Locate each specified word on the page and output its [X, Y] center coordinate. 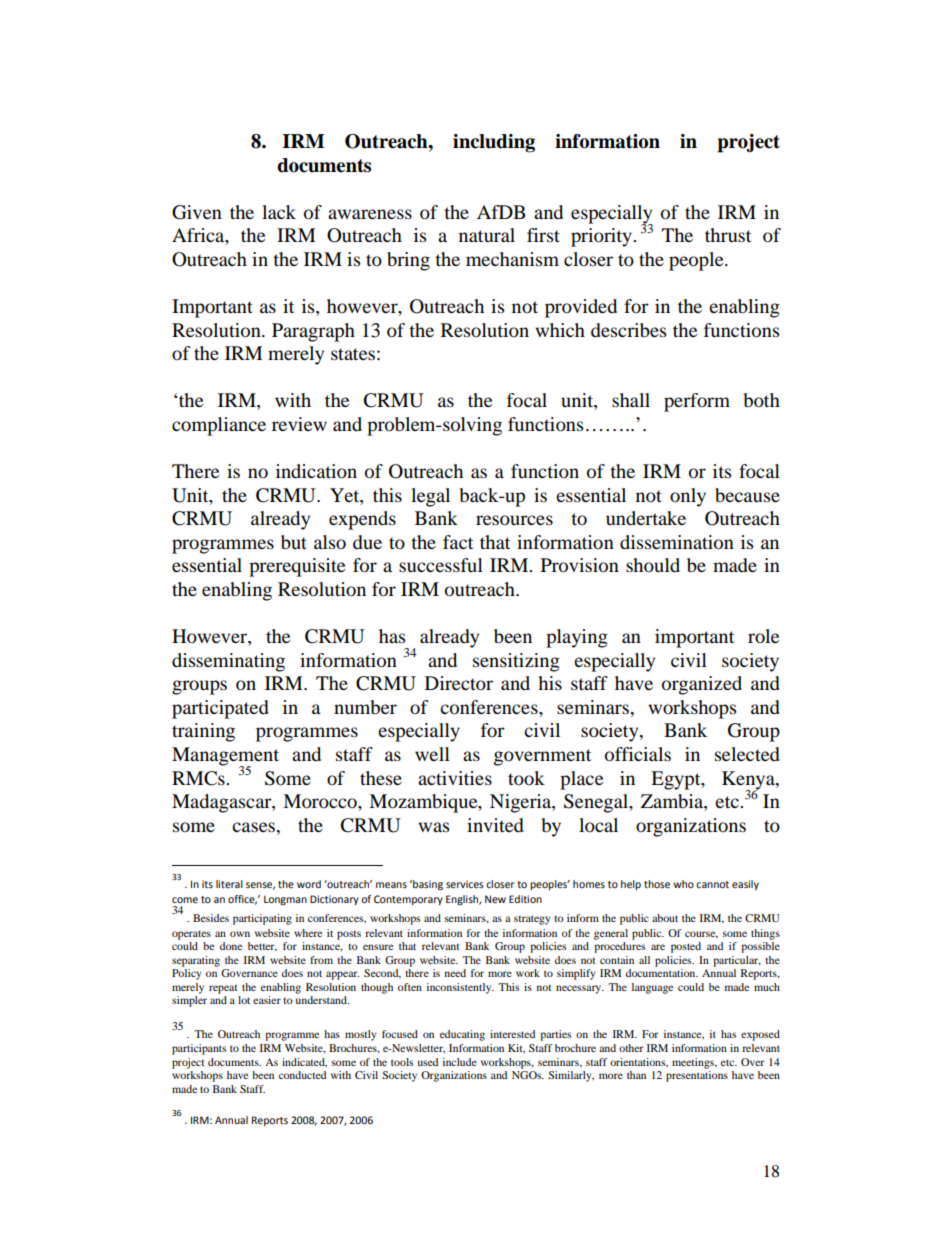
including [494, 143]
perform [697, 402]
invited [495, 825]
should [653, 565]
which [560, 330]
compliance [219, 426]
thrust [728, 235]
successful [441, 565]
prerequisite [297, 567]
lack [279, 212]
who [683, 884]
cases [254, 827]
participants [199, 1049]
